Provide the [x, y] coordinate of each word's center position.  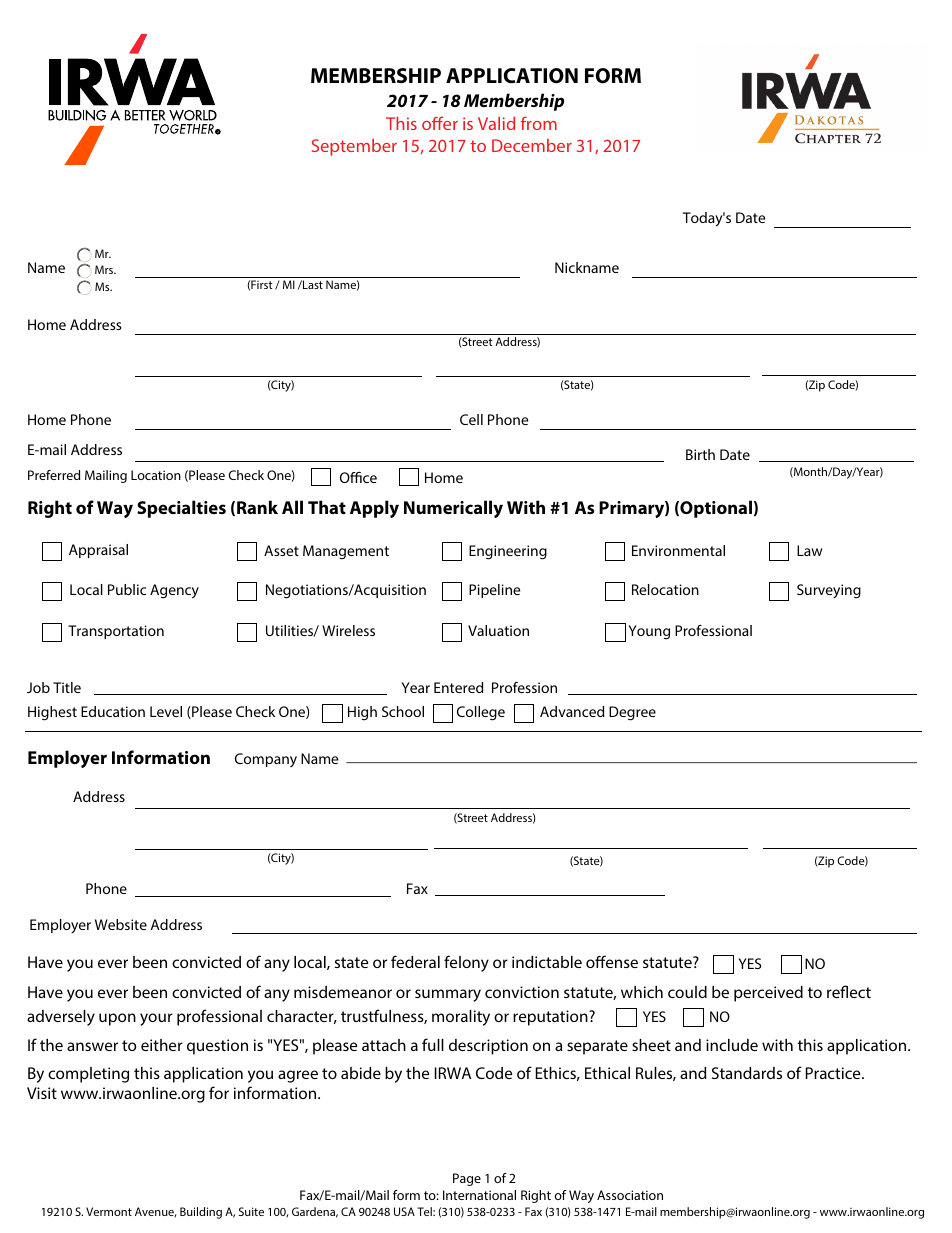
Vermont [109, 1211]
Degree [632, 713]
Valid [496, 123]
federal [415, 961]
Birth [700, 454]
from [539, 123]
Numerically [453, 509]
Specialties [181, 509]
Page [467, 1179]
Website [121, 924]
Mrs [105, 269]
